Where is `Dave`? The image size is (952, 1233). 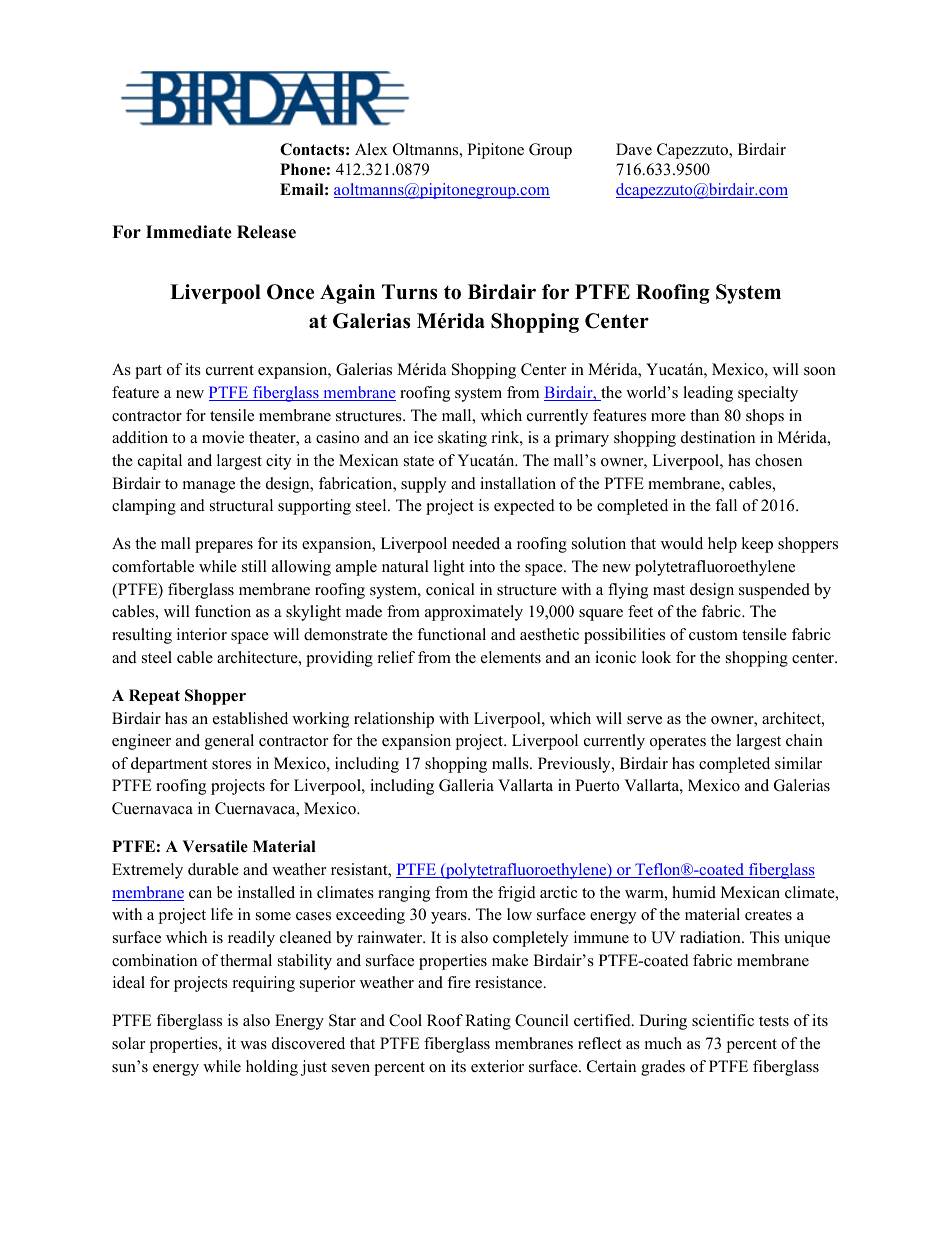
Dave is located at coordinates (634, 149).
